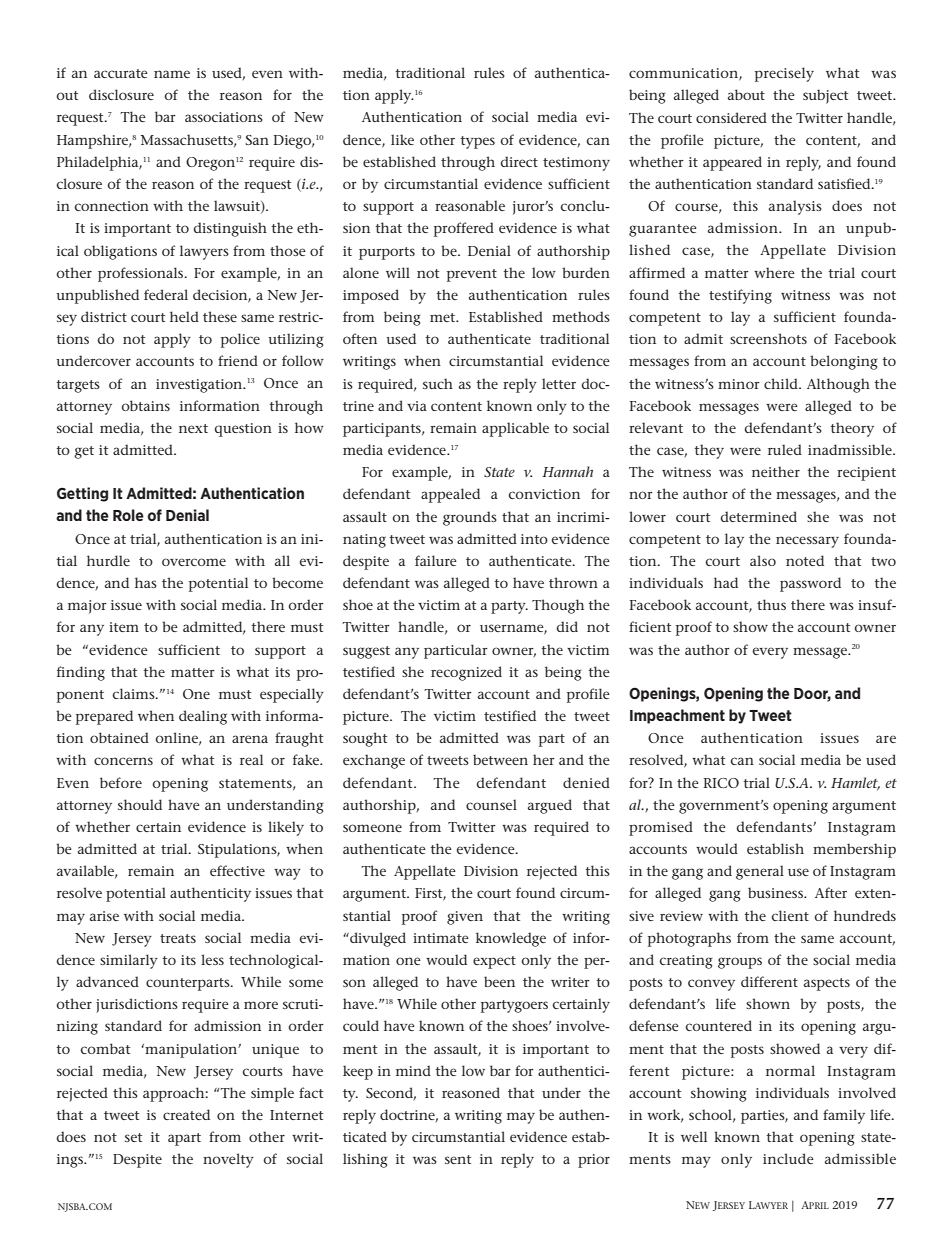 This page has width=952, height=1240. Describe the element at coordinates (203, 717) in the page. I see `dealing` at that location.
